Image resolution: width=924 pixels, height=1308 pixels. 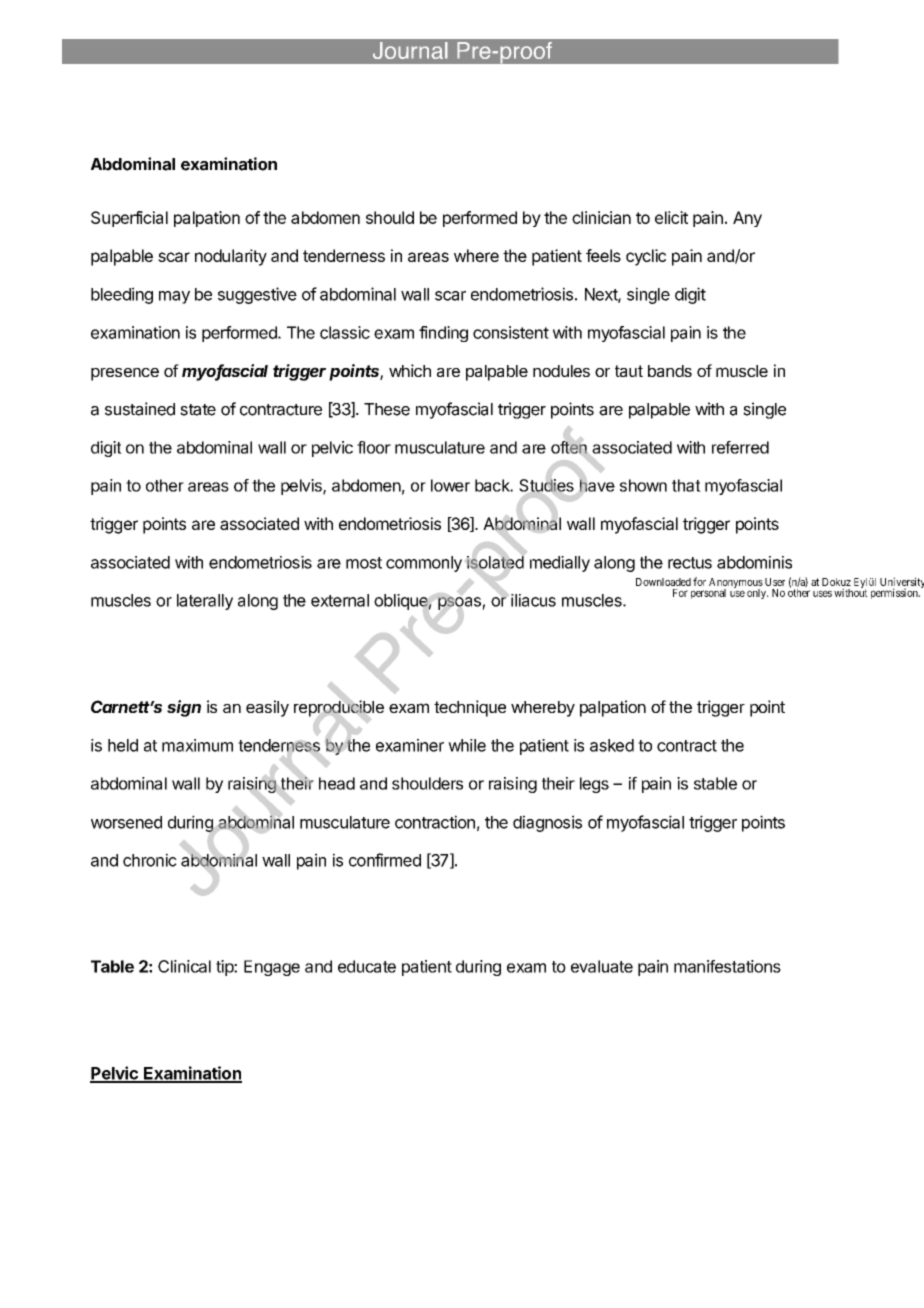 What do you see at coordinates (708, 594) in the image?
I see `personal` at bounding box center [708, 594].
